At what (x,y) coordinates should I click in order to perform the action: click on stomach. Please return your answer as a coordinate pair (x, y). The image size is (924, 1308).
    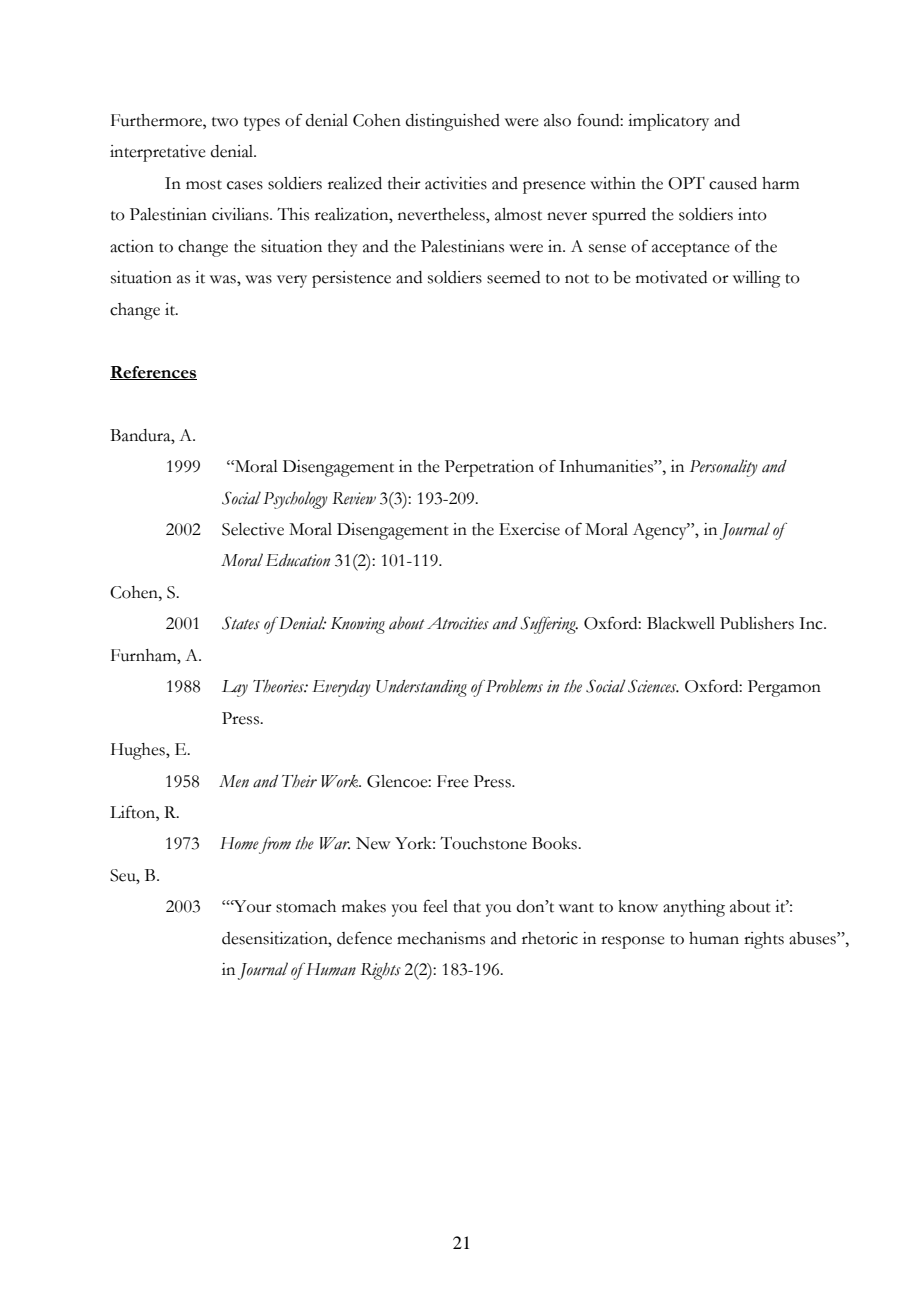
    Looking at the image, I should click on (306, 906).
